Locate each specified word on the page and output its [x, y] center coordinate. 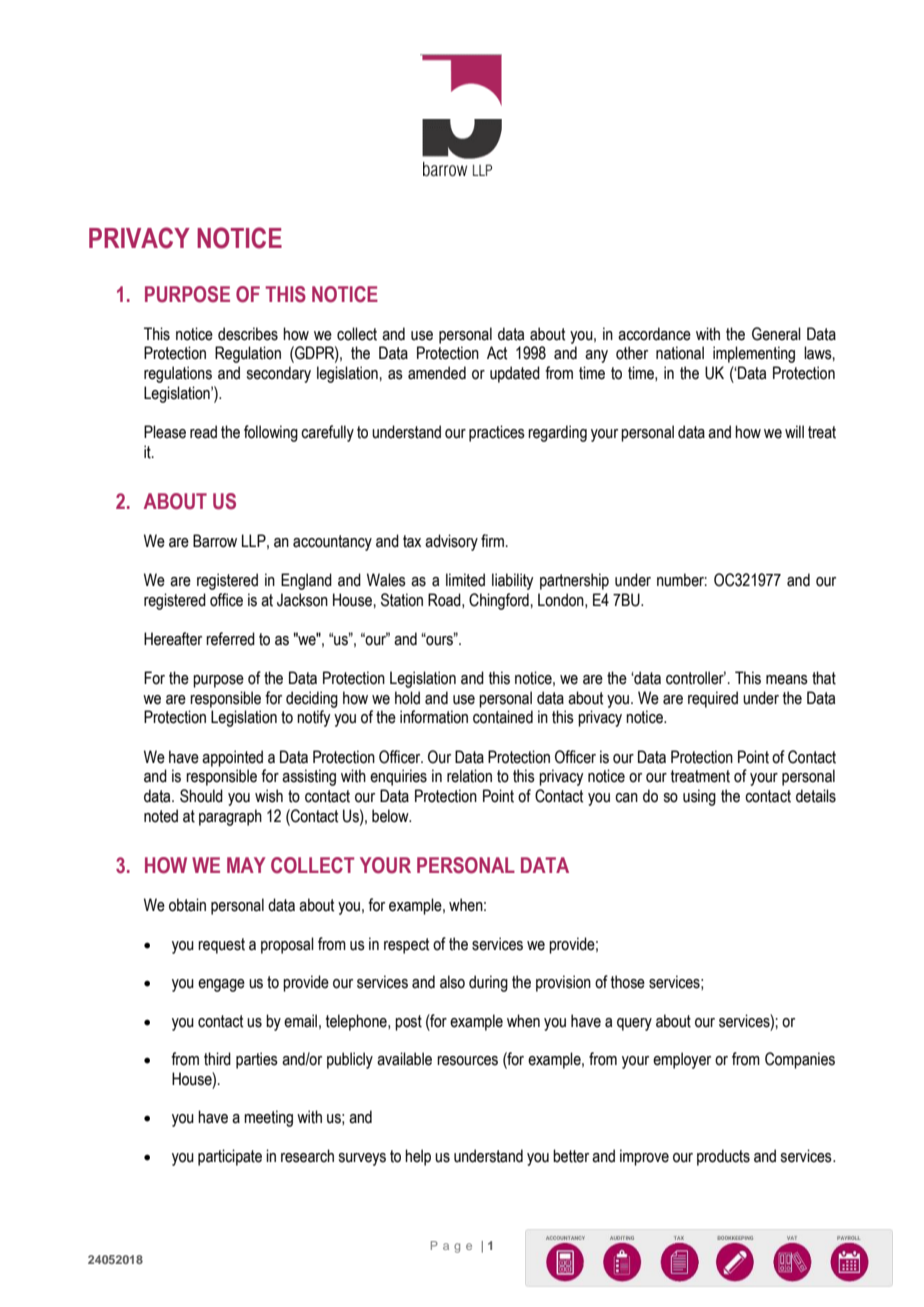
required [713, 699]
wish [269, 796]
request [221, 946]
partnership [574, 581]
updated [515, 374]
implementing [754, 354]
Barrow [215, 541]
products [723, 1157]
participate [230, 1157]
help [418, 1157]
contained [503, 717]
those [628, 982]
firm [492, 540]
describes [248, 334]
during [488, 983]
